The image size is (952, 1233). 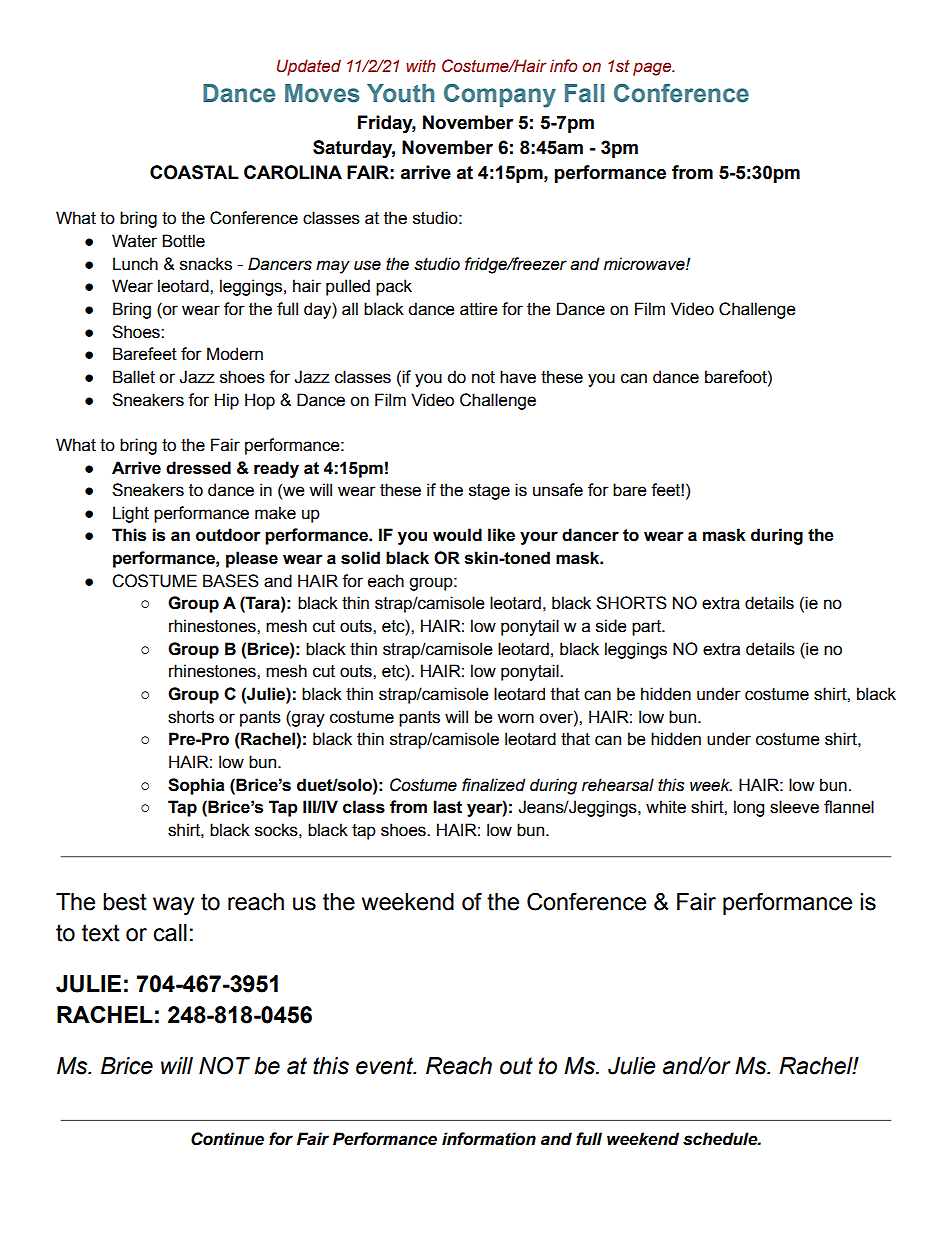 What do you see at coordinates (400, 93) in the page?
I see `Youth` at bounding box center [400, 93].
